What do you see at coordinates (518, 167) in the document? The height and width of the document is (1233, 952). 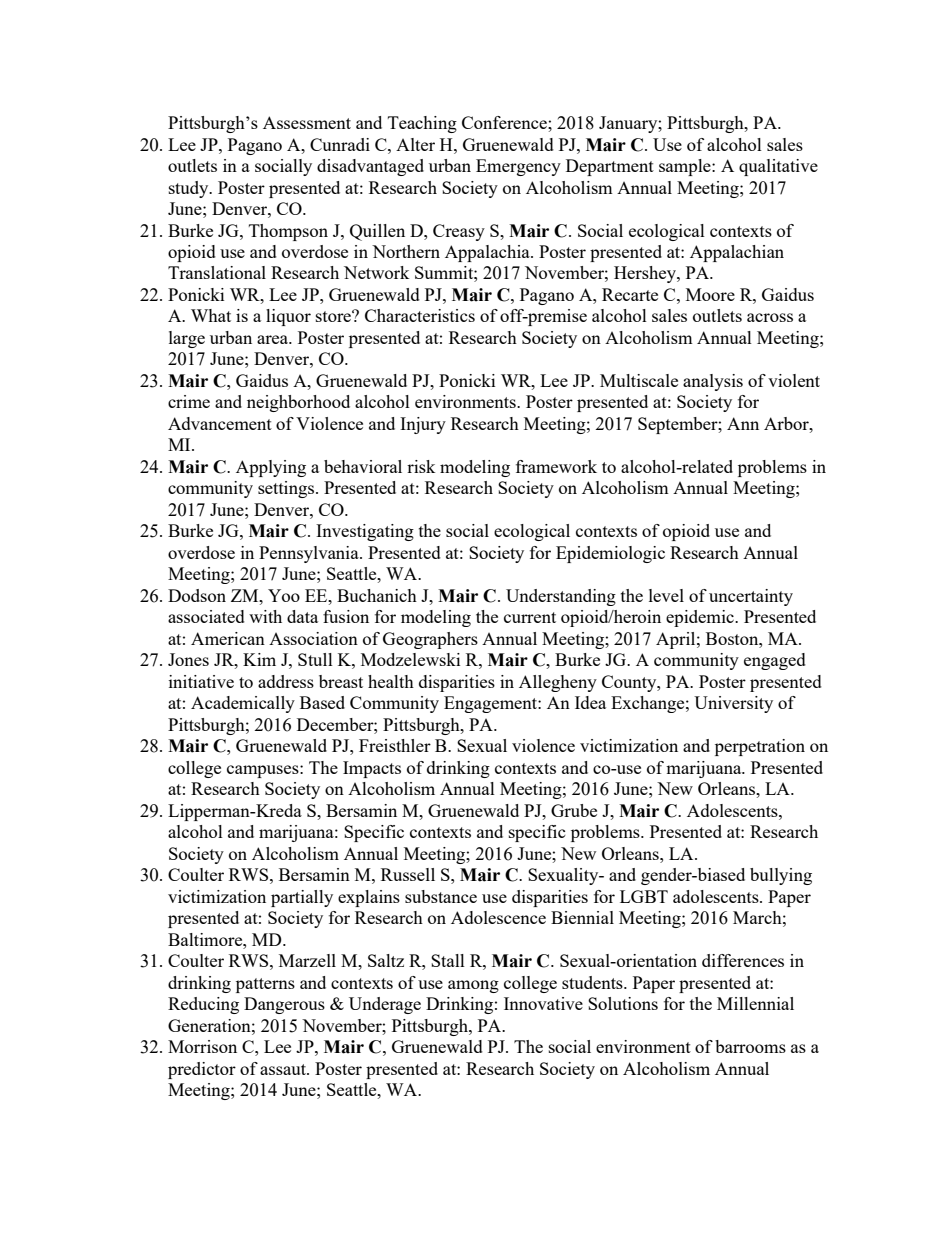 I see `Emergency` at bounding box center [518, 167].
